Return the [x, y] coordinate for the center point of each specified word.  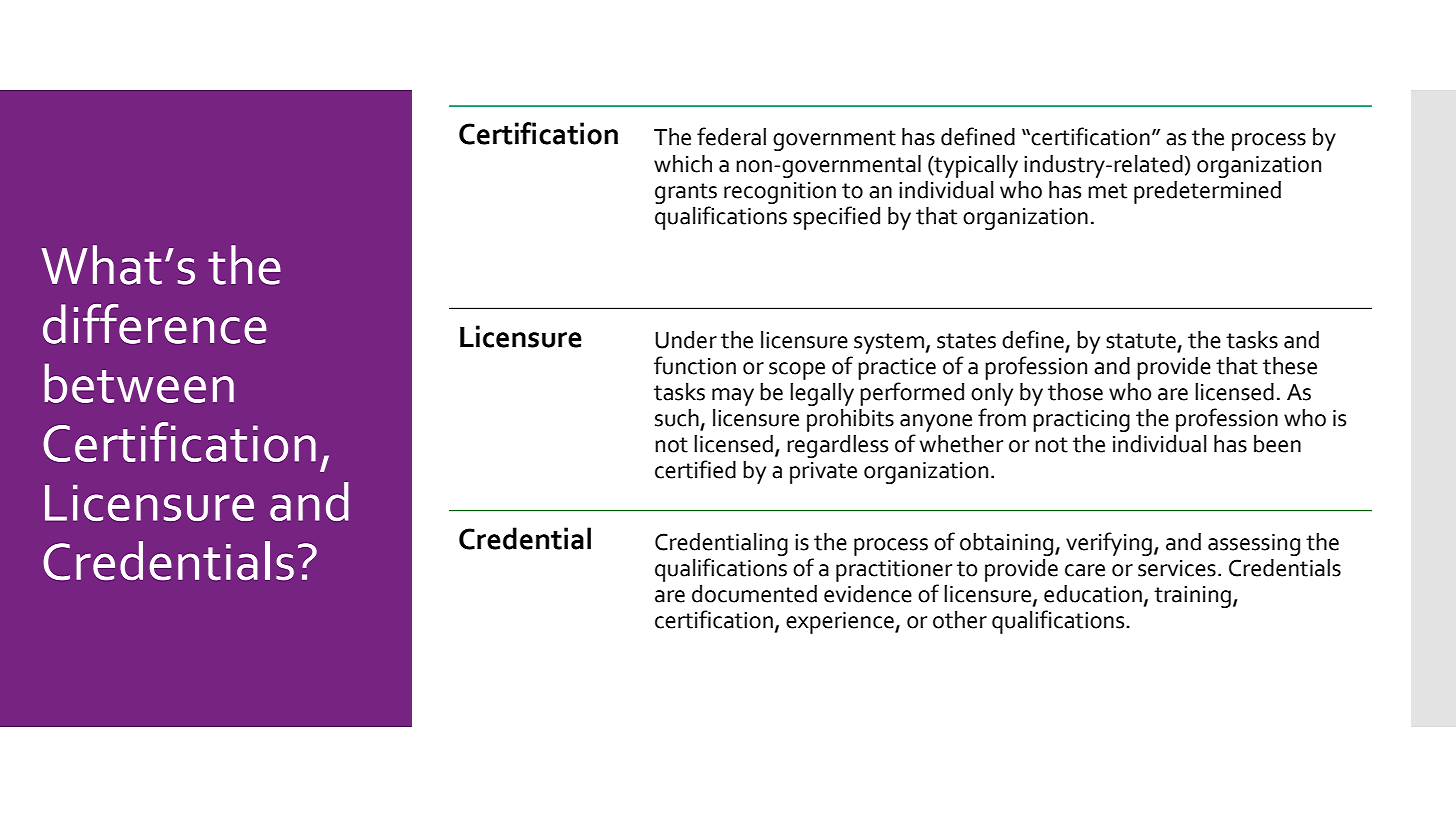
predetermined [1207, 192]
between [139, 383]
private [823, 473]
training [1192, 597]
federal [731, 136]
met [1107, 191]
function [695, 365]
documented [754, 594]
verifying [1110, 544]
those [1075, 392]
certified [695, 469]
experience [841, 623]
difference [154, 324]
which [683, 164]
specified [836, 218]
